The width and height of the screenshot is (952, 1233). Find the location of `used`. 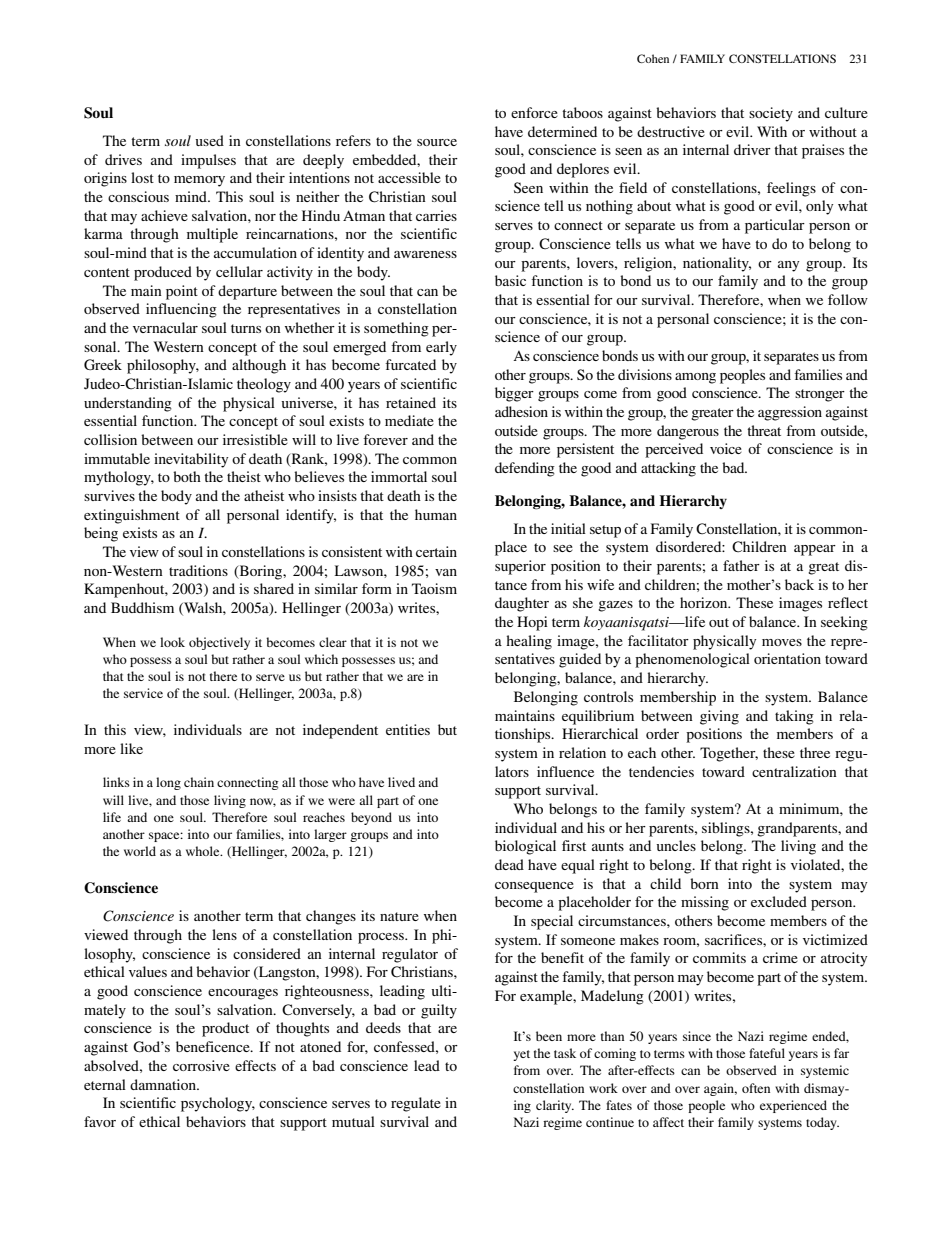

used is located at coordinates (209, 140).
